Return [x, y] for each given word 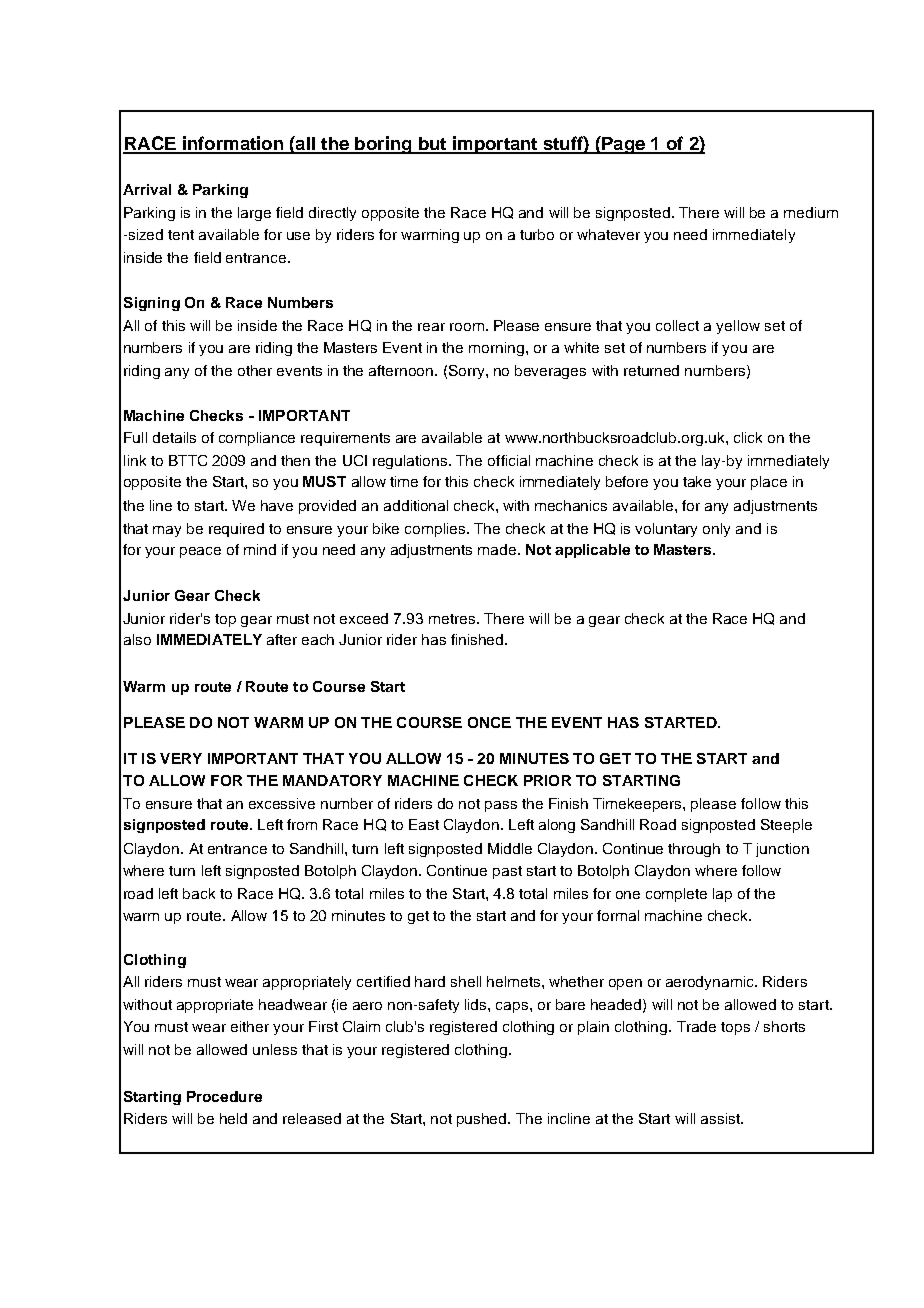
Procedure [224, 1096]
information [232, 144]
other [255, 370]
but [432, 145]
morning [496, 349]
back [199, 893]
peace [200, 552]
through [694, 850]
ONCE [489, 722]
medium [811, 212]
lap [722, 895]
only [716, 530]
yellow [738, 327]
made [498, 549]
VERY [181, 758]
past [507, 872]
